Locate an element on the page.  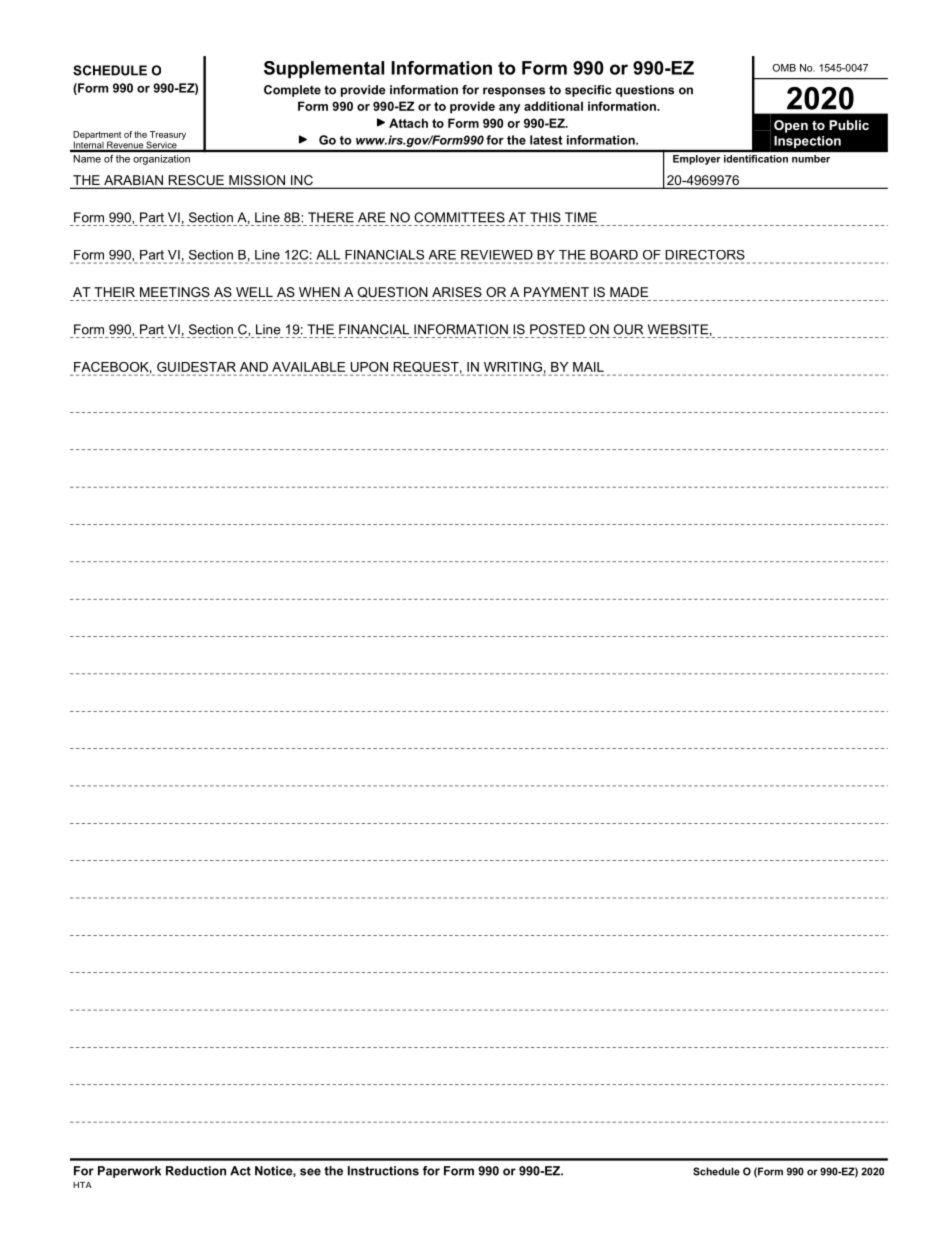
UPON is located at coordinates (369, 367).
